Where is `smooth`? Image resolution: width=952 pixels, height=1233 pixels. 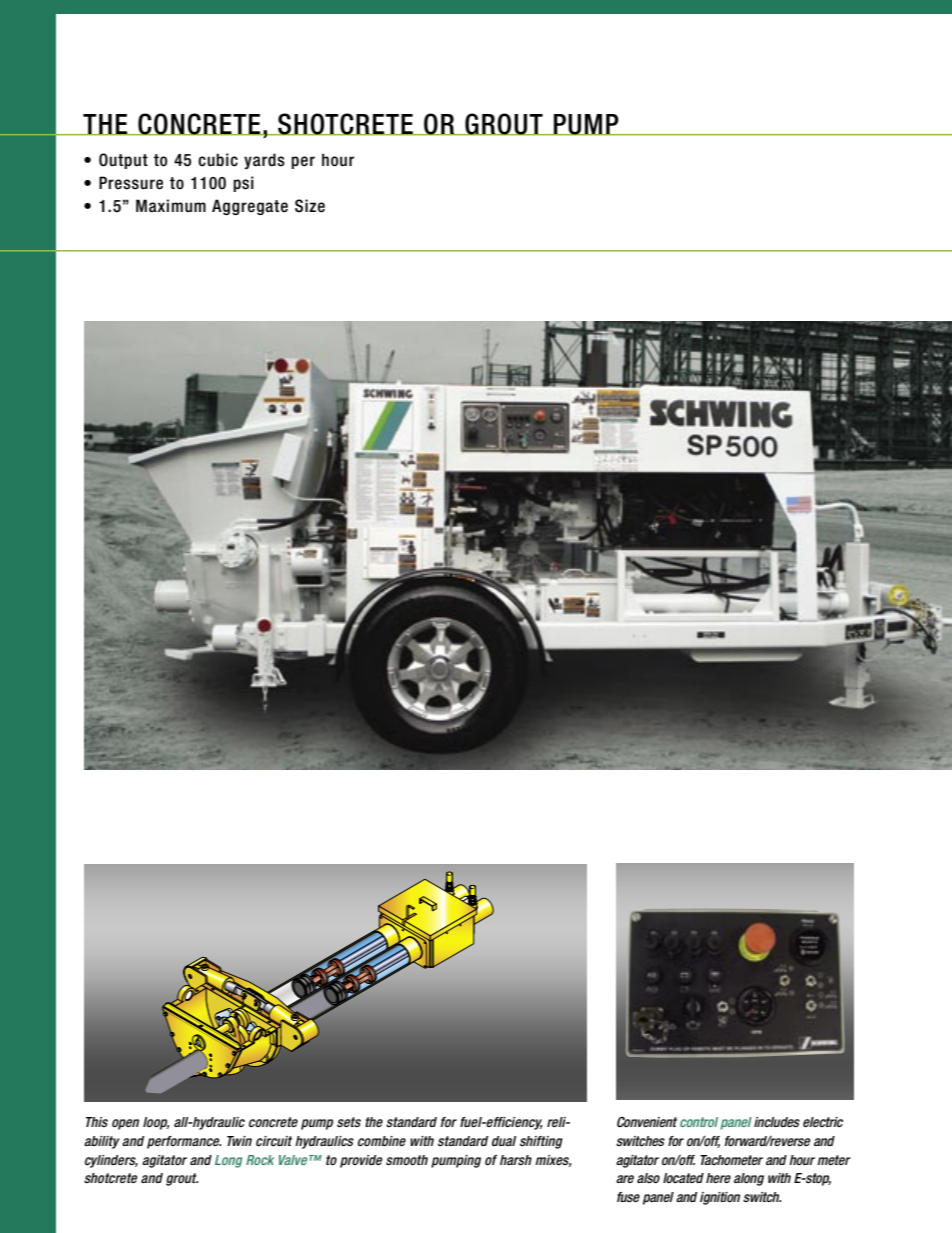
smooth is located at coordinates (407, 1160).
